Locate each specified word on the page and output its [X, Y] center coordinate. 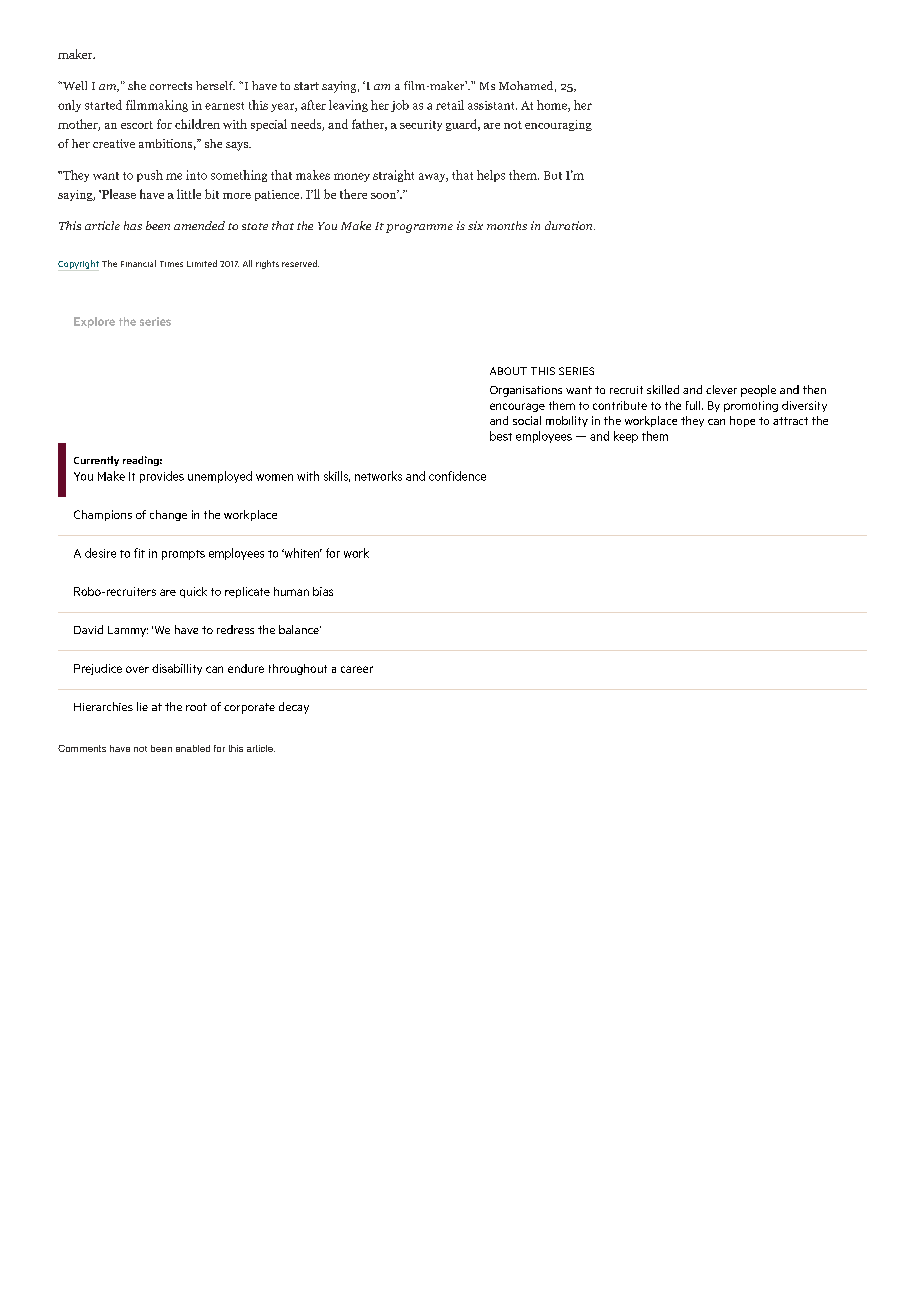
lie [142, 706]
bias [323, 591]
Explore [94, 322]
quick [193, 592]
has [133, 225]
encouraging [558, 125]
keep [626, 437]
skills [337, 476]
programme [419, 228]
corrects [171, 86]
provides [162, 477]
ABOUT [508, 371]
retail [450, 105]
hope [742, 421]
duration [570, 225]
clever [721, 389]
